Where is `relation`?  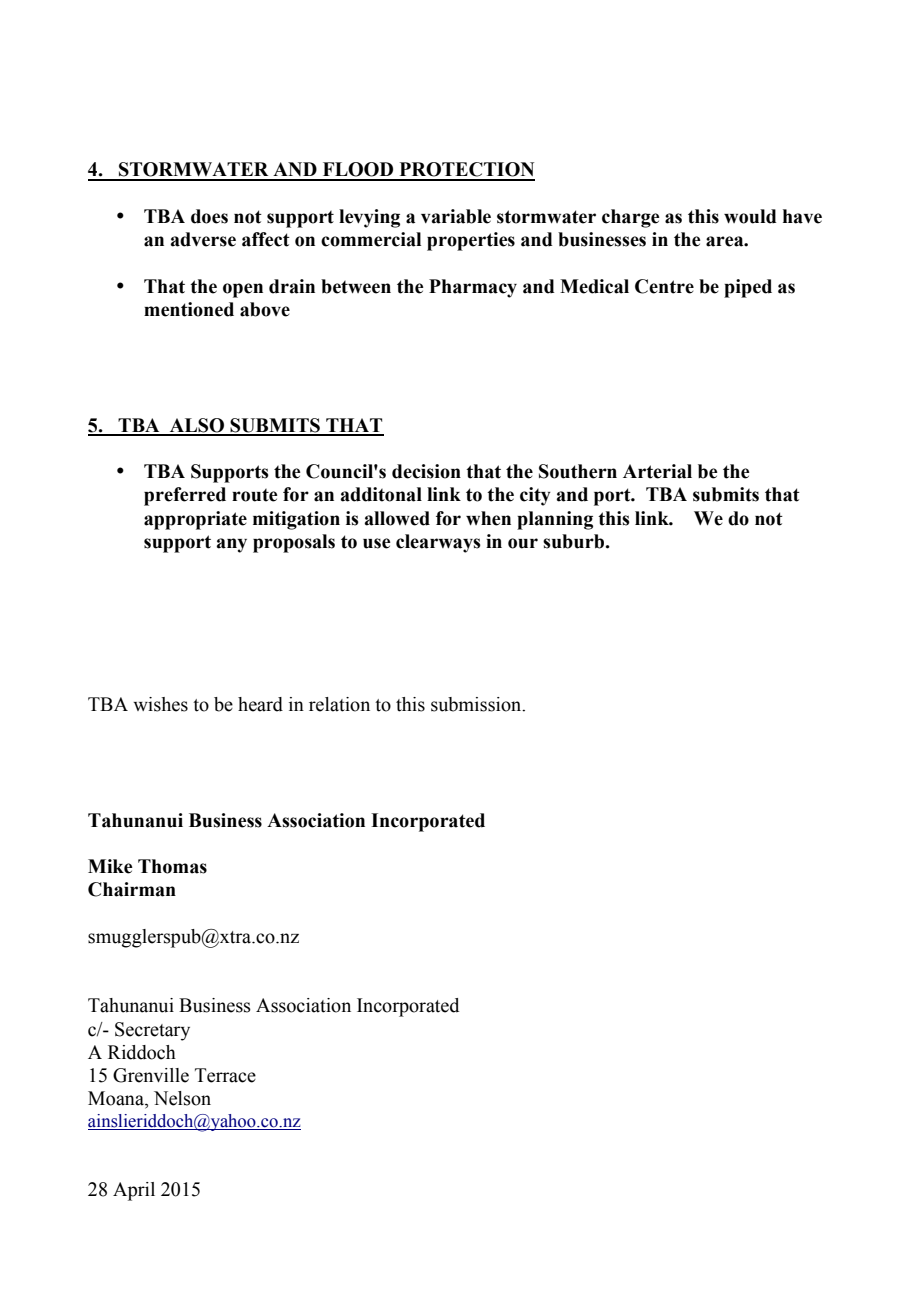
relation is located at coordinates (339, 704).
